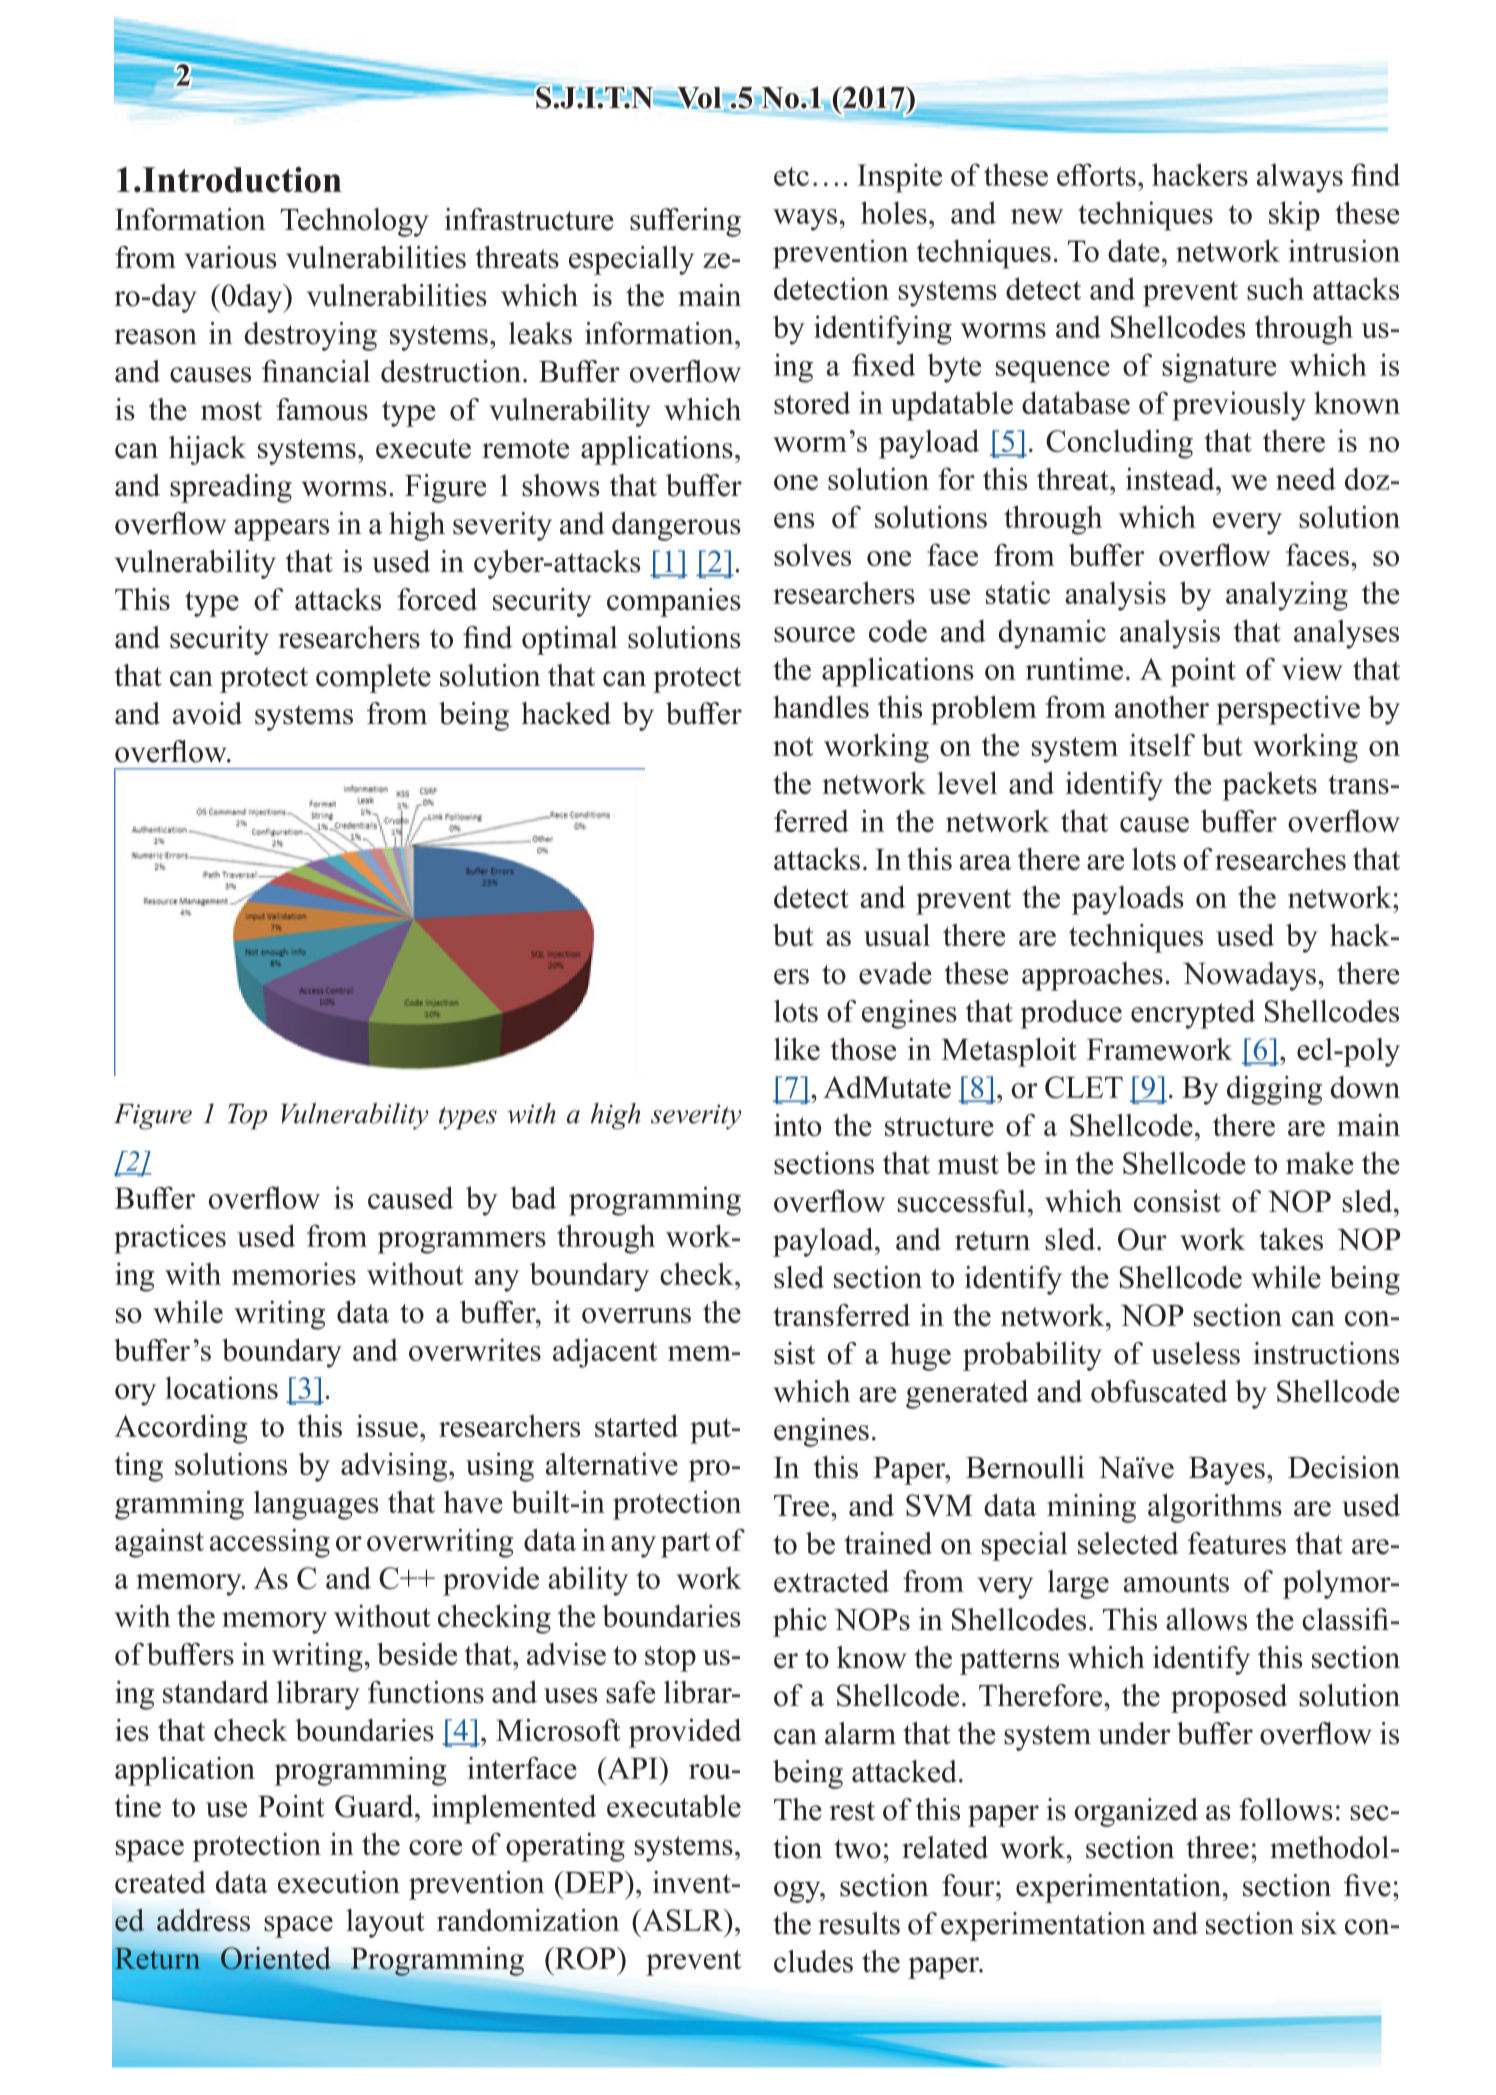 The height and width of the page is (2095, 1496). I want to click on results, so click(859, 1923).
